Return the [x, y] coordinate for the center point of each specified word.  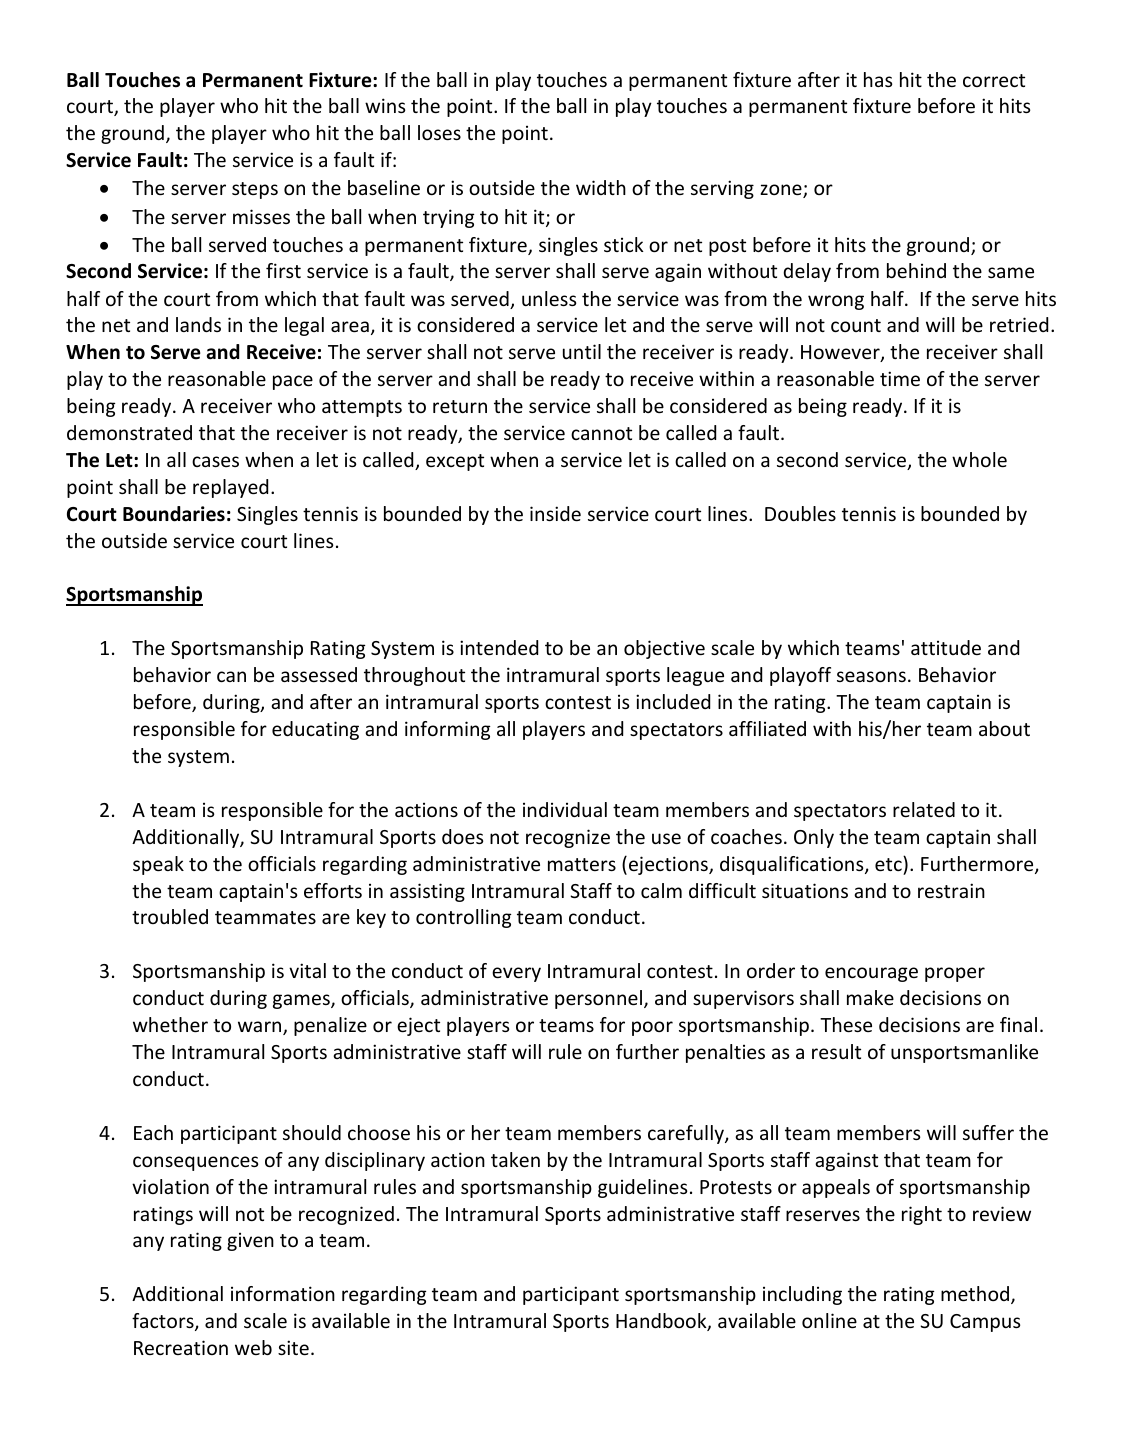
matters [582, 864]
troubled [170, 916]
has [878, 79]
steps [255, 190]
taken [515, 1159]
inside [555, 513]
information [283, 1293]
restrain [951, 890]
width [601, 187]
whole [979, 459]
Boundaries [174, 514]
